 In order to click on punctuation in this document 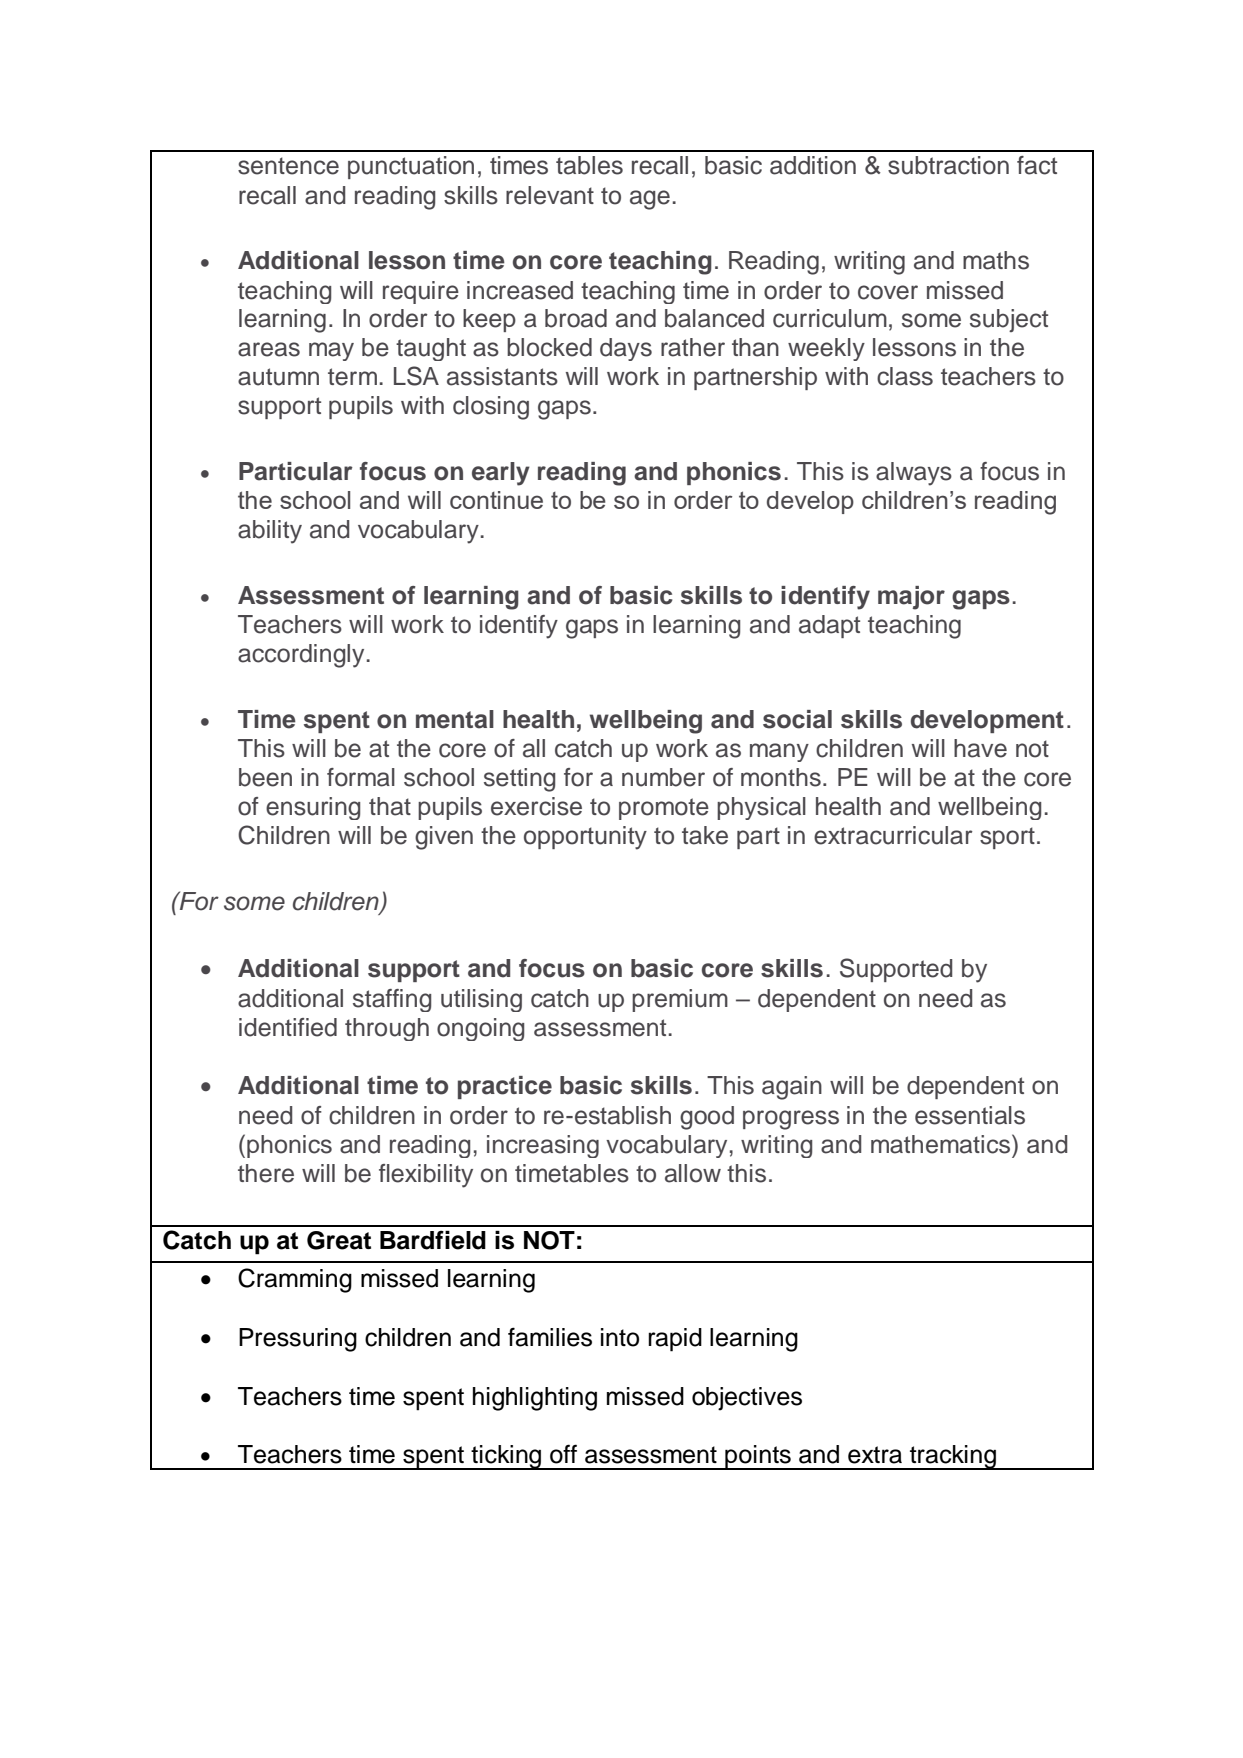, I will do `click(411, 167)`.
